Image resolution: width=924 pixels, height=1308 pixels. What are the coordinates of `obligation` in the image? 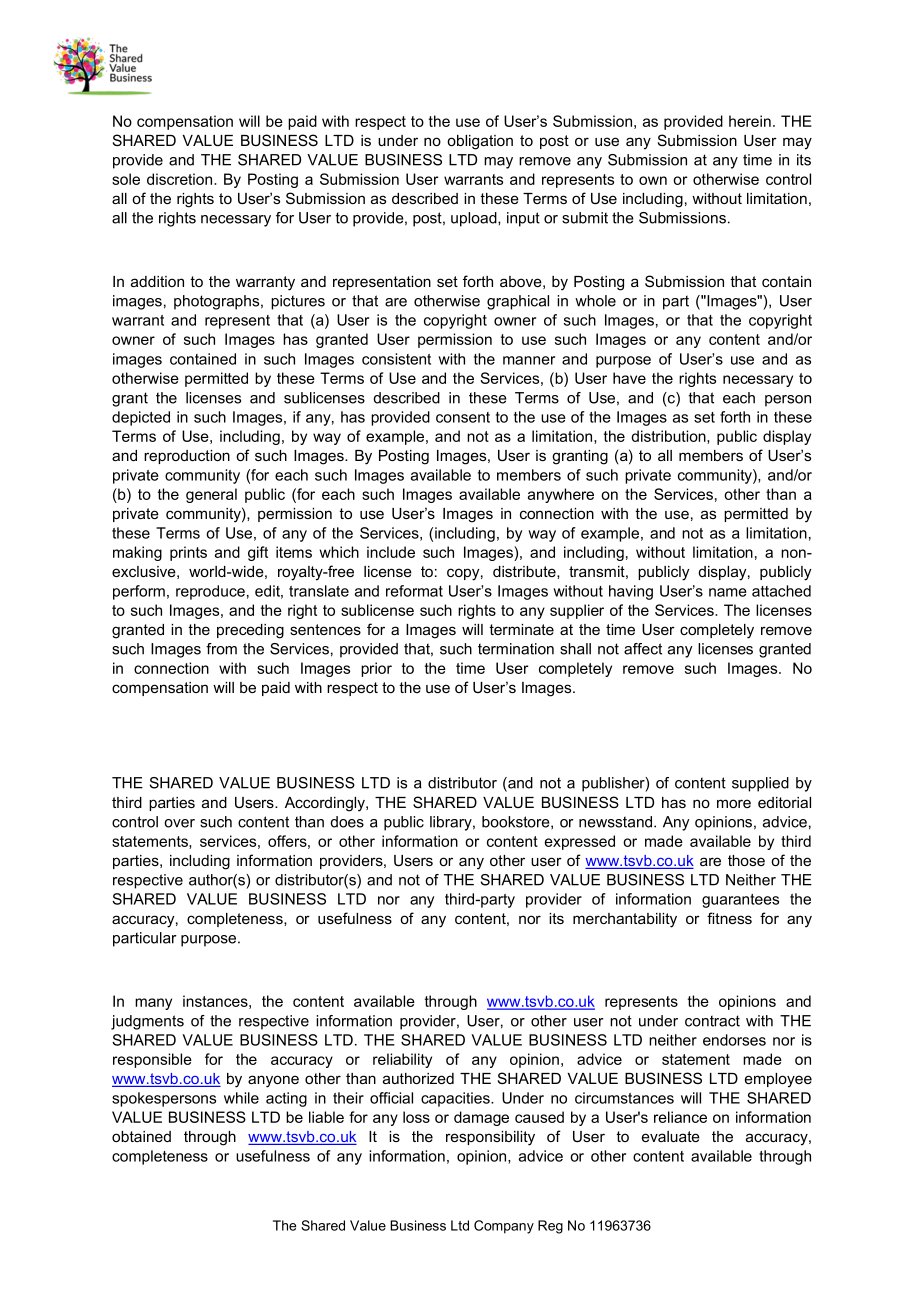 It's located at (480, 142).
